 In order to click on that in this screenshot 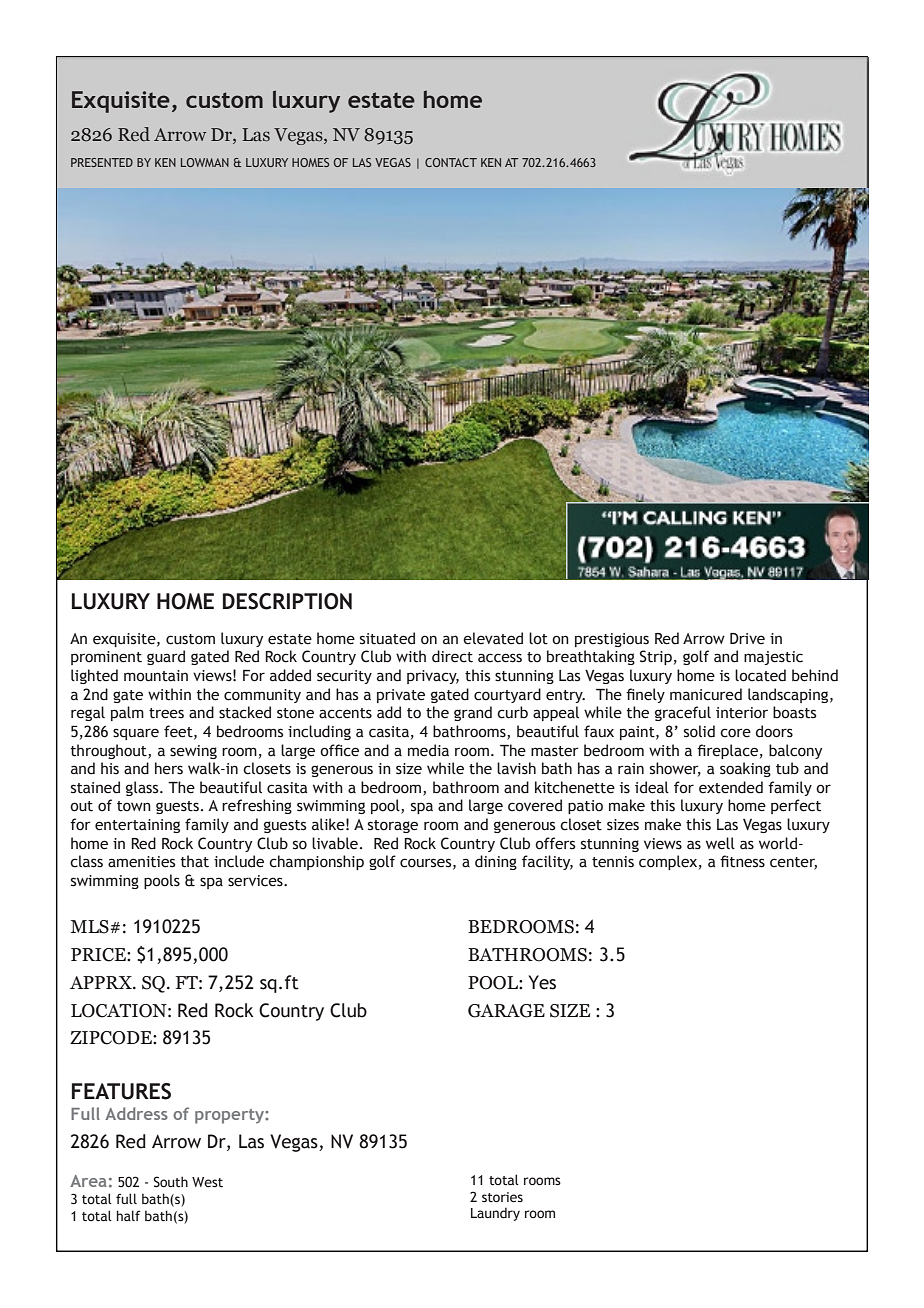, I will do `click(195, 861)`.
